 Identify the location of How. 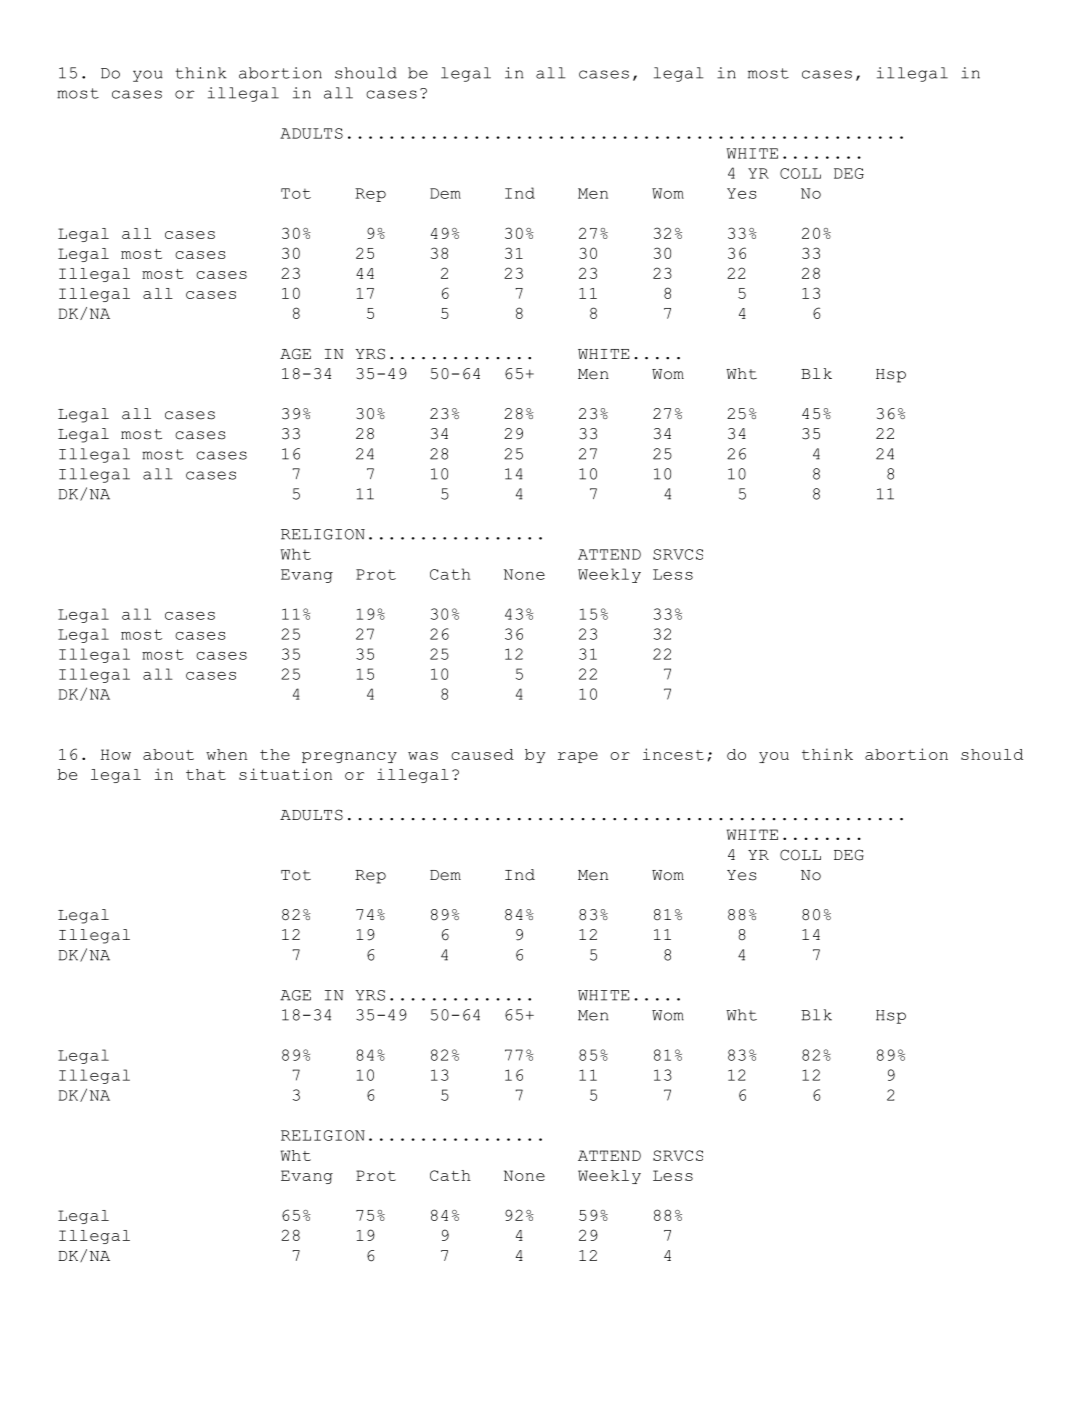
(116, 754).
